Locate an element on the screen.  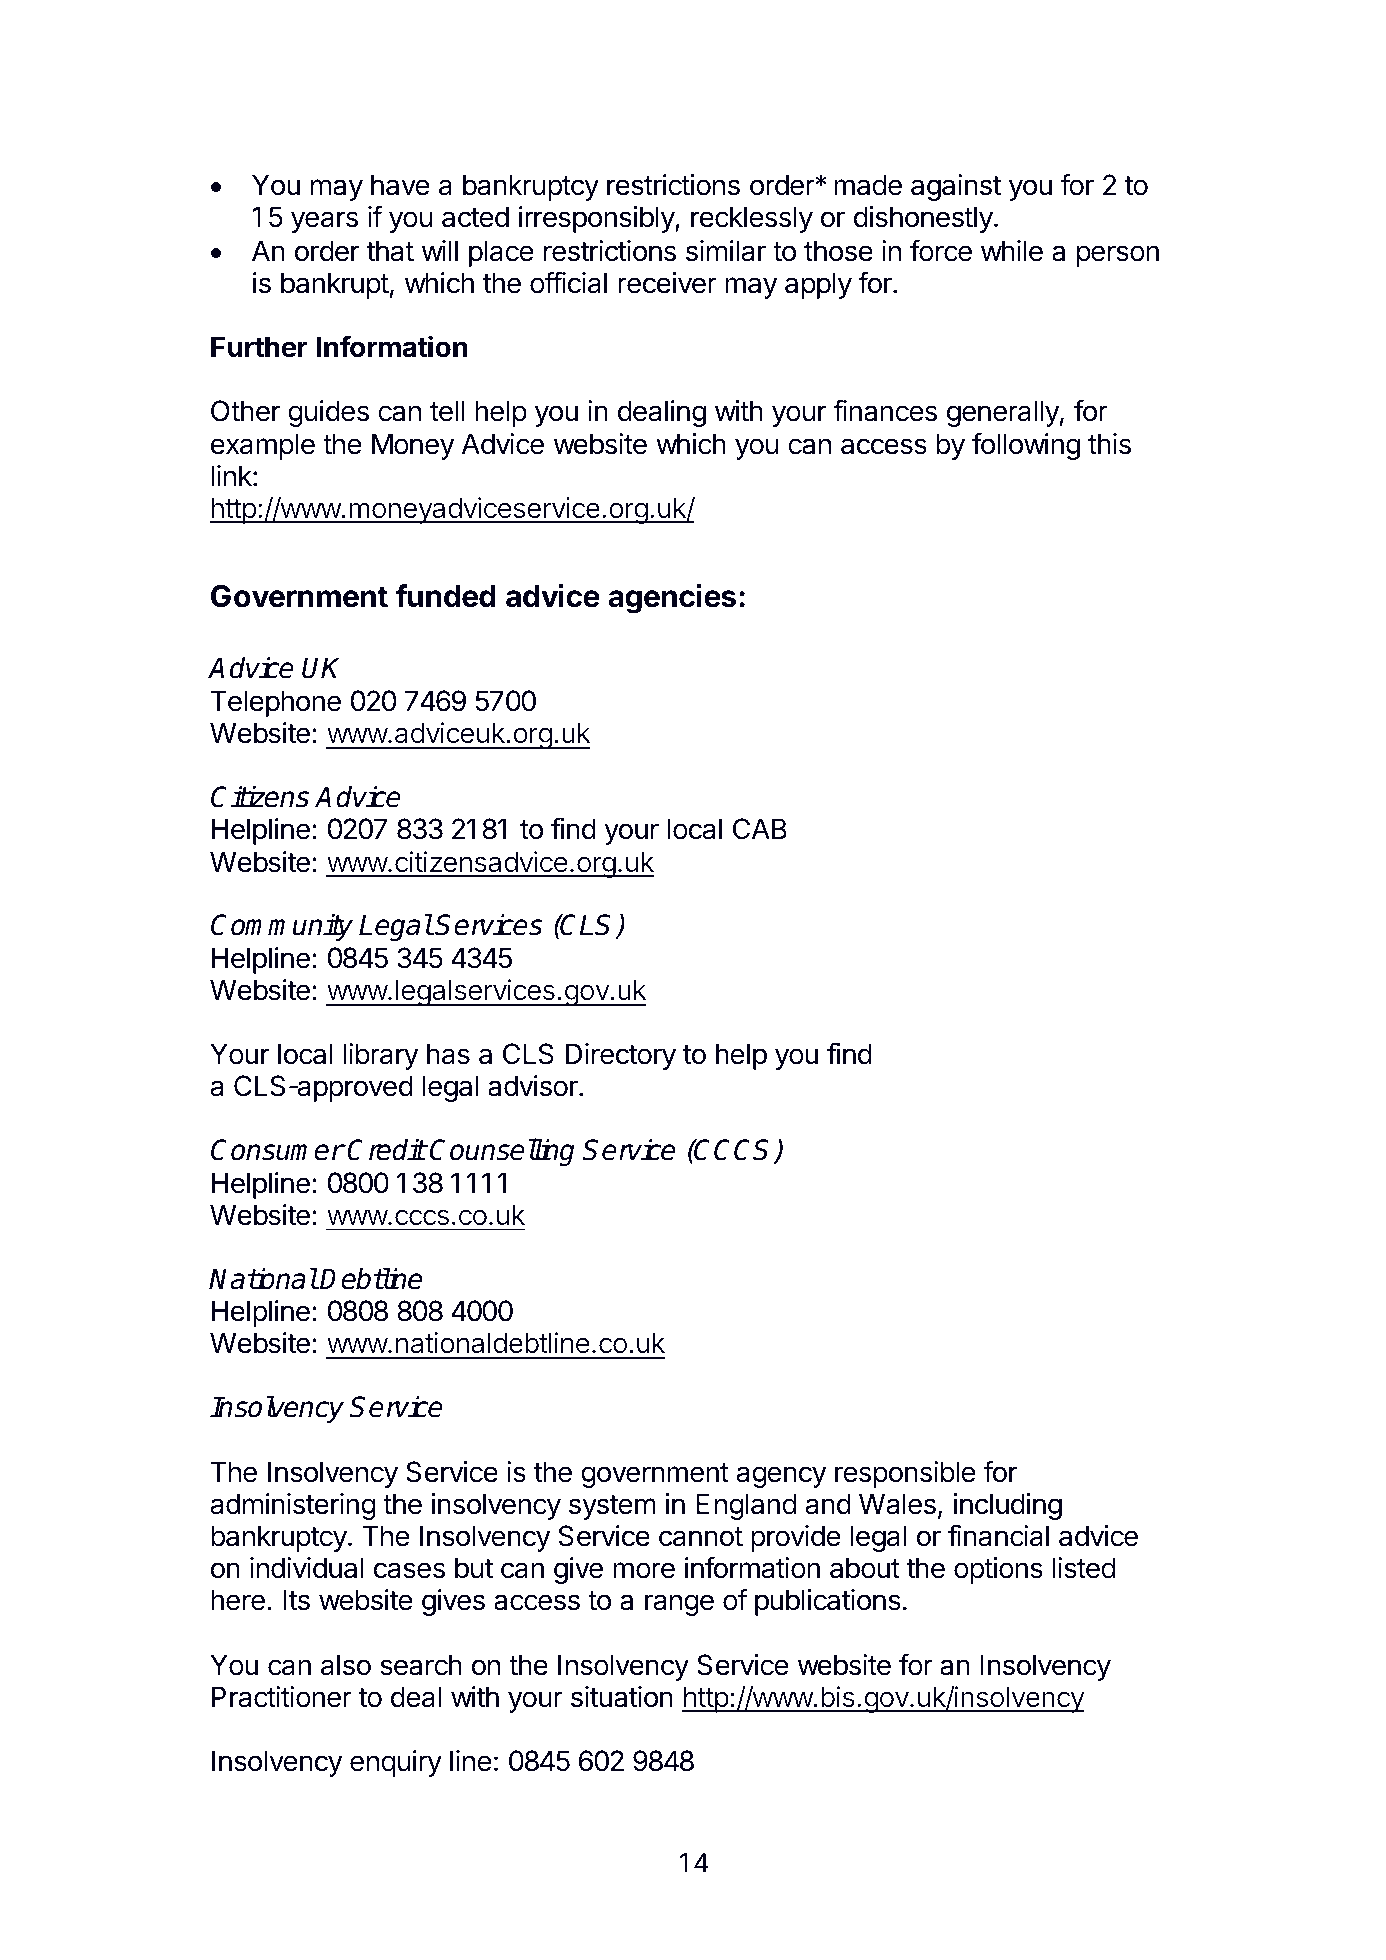
options is located at coordinates (998, 1570).
